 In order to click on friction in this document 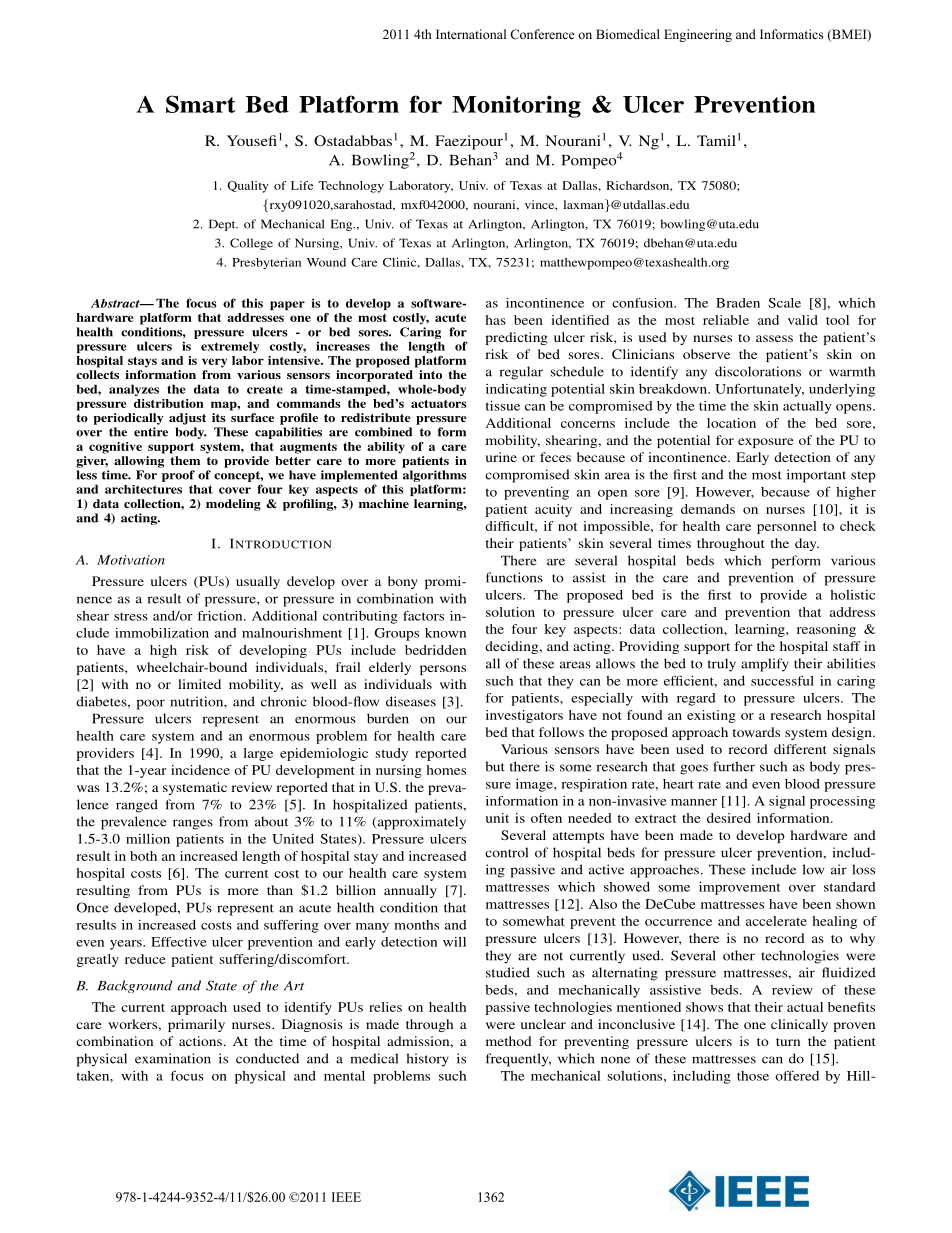, I will do `click(221, 615)`.
